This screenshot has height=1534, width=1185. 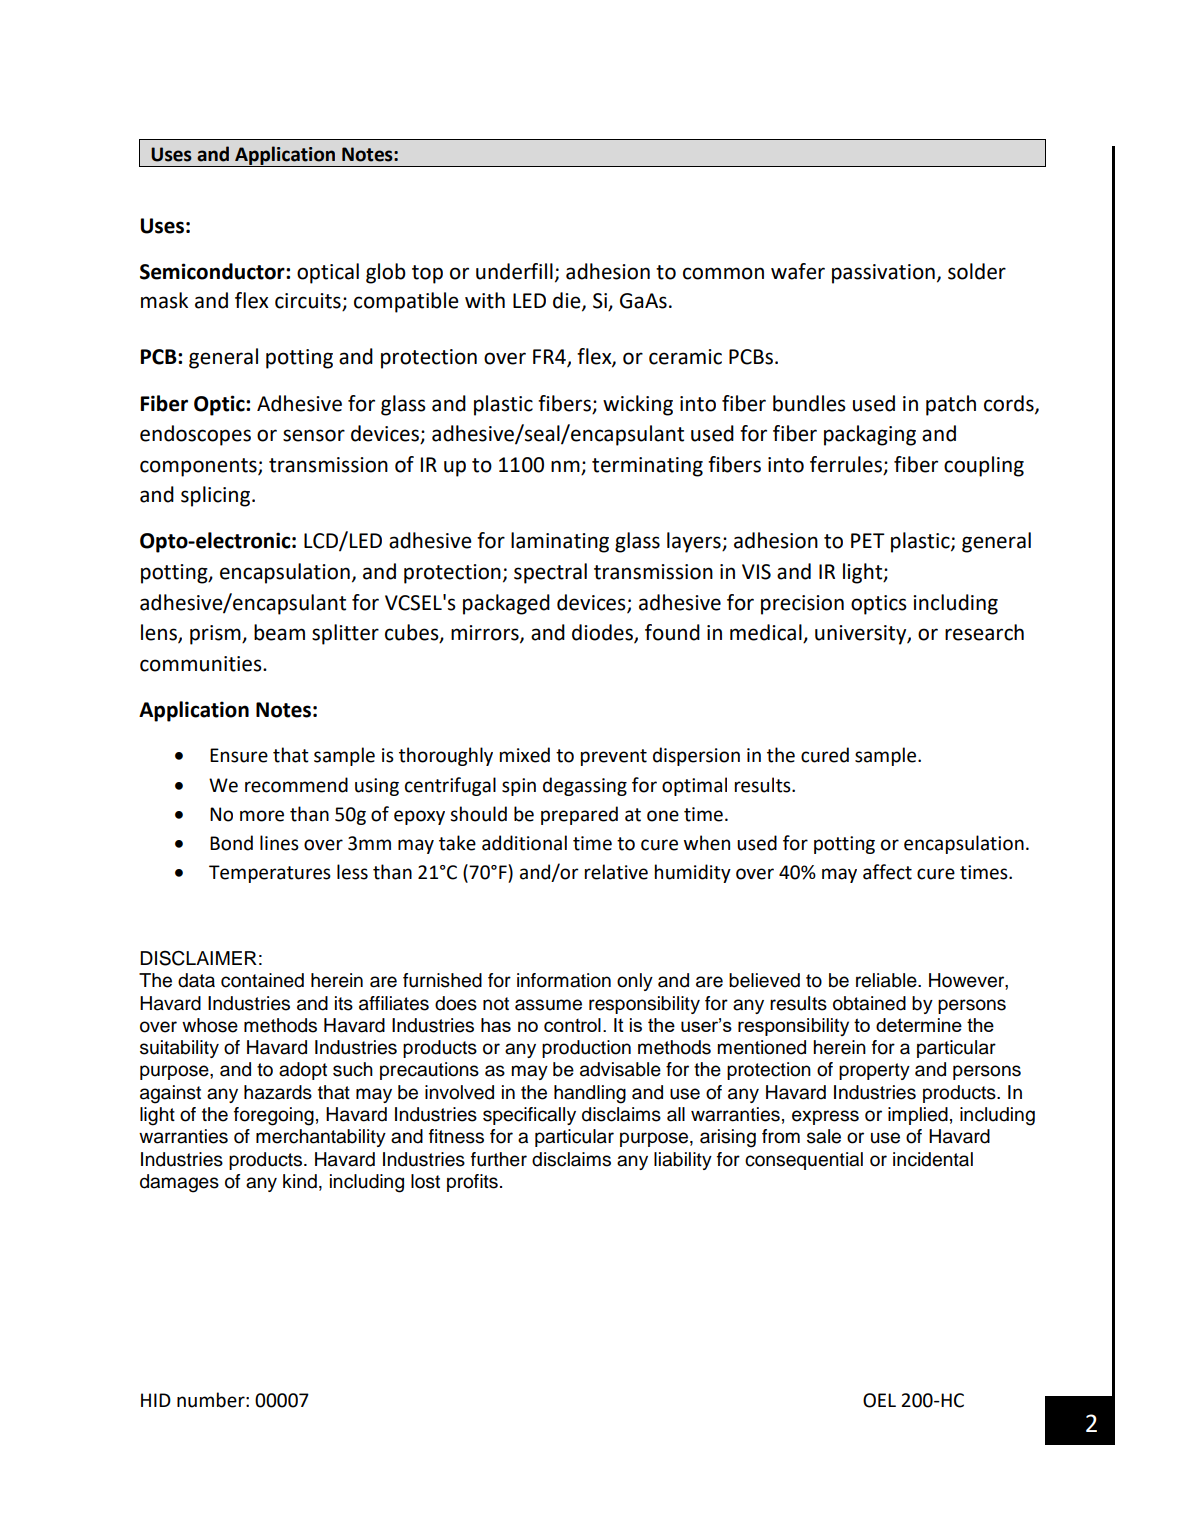 I want to click on profits, so click(x=472, y=1183).
